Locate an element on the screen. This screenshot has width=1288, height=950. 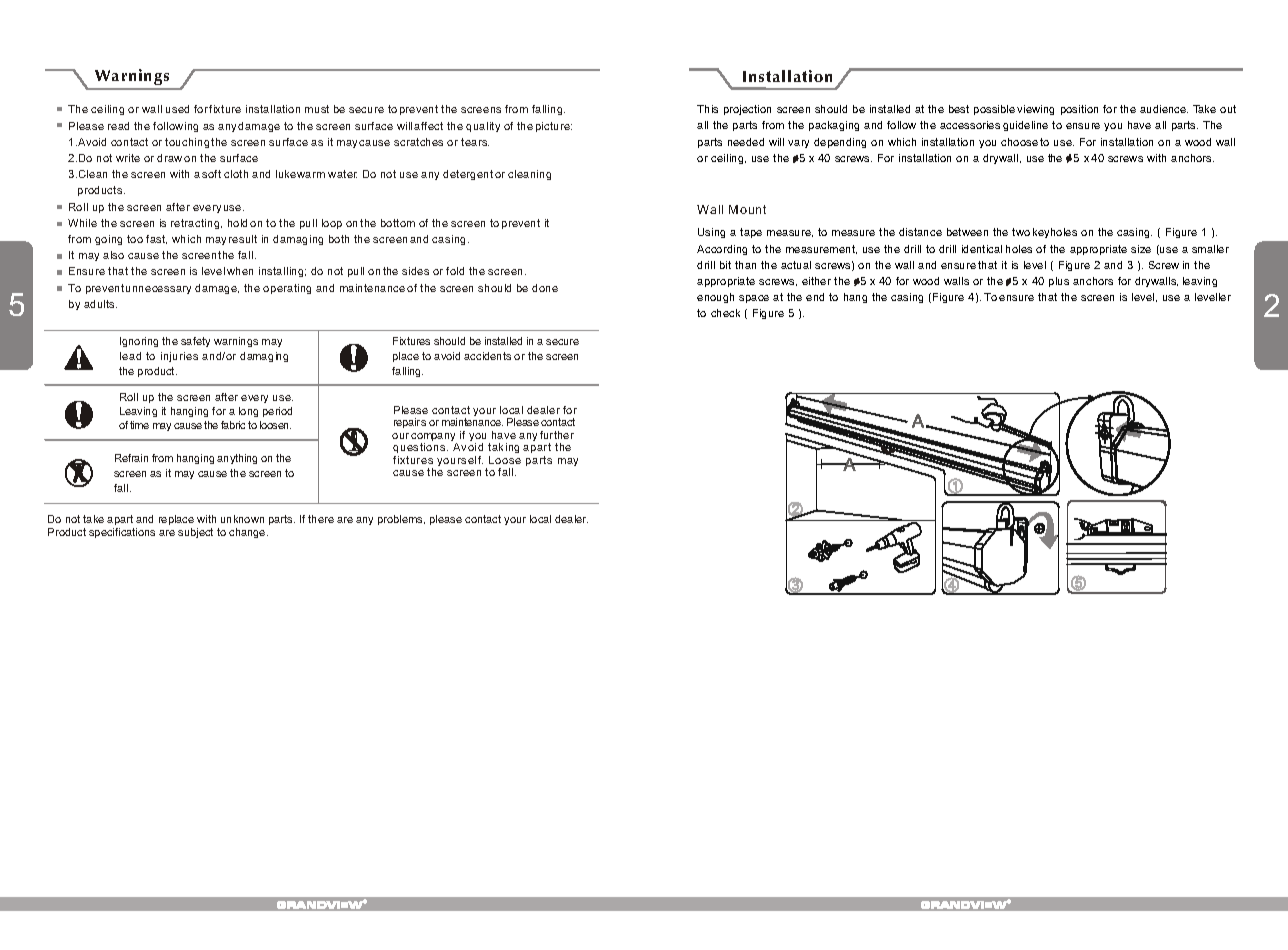
plus is located at coordinates (1059, 282).
